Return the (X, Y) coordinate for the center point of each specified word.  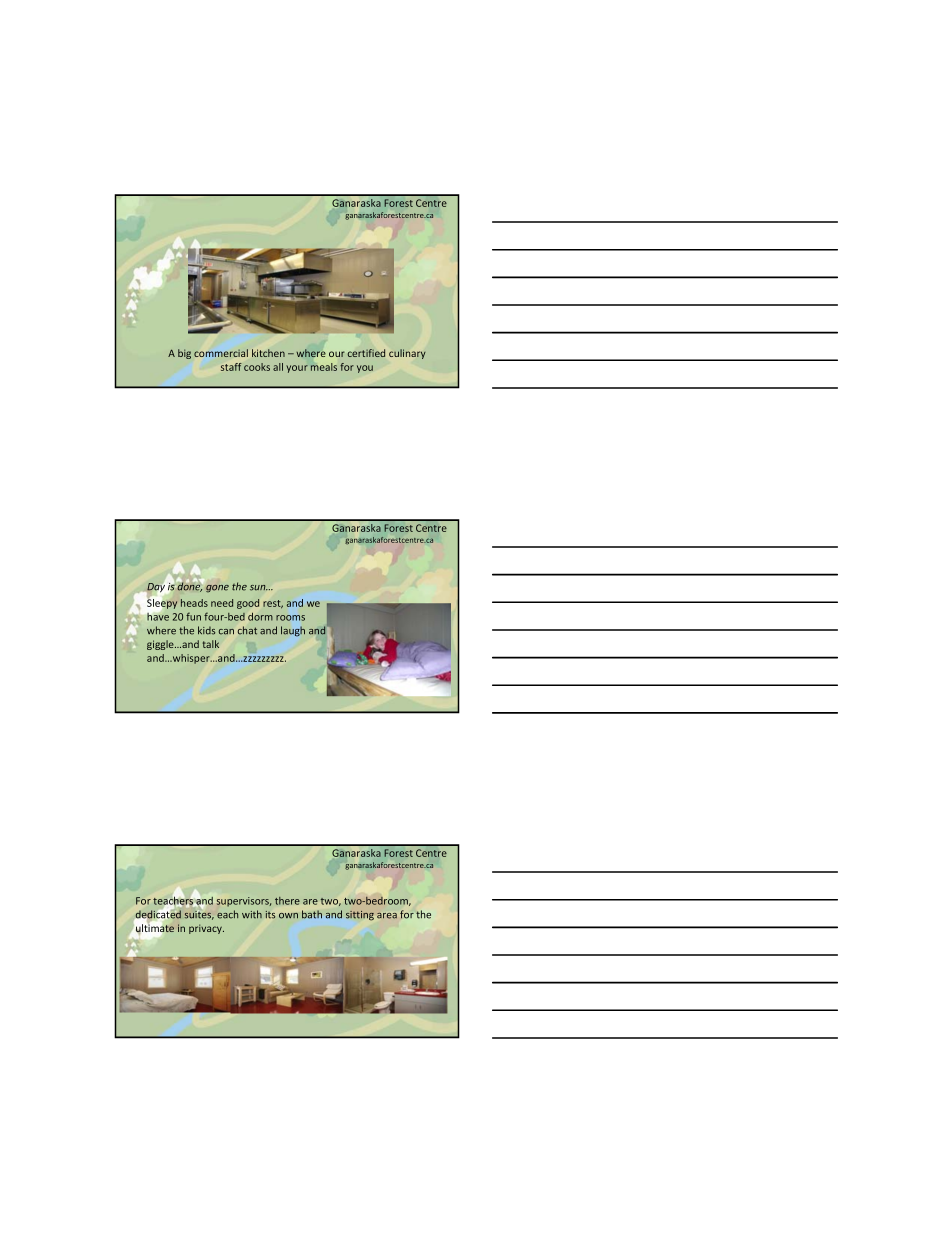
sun (259, 588)
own (288, 916)
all (278, 367)
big (184, 354)
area (387, 916)
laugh (293, 631)
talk (211, 644)
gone (217, 589)
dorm (260, 617)
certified (366, 353)
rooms (290, 618)
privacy (206, 929)
